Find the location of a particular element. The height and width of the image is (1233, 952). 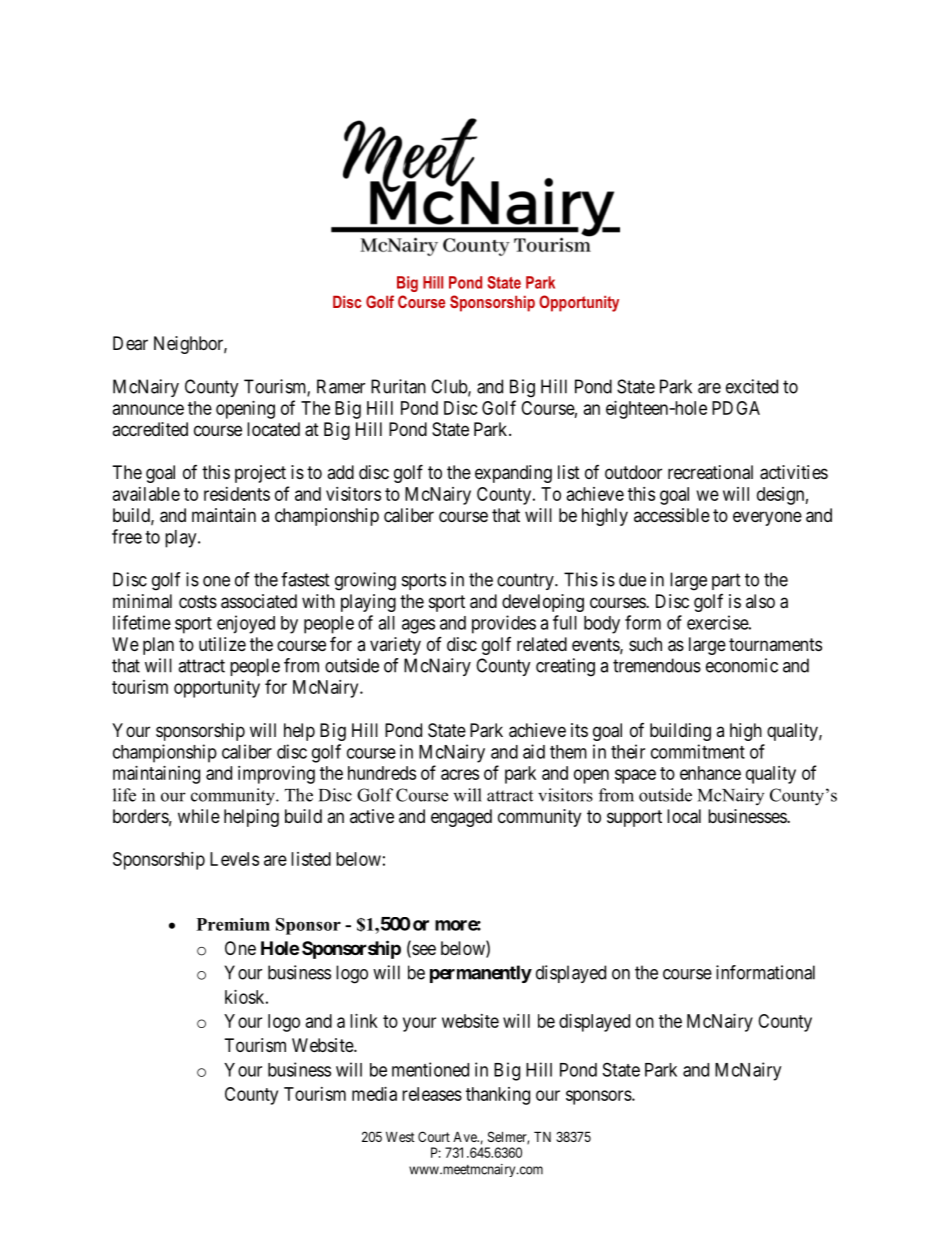

costs is located at coordinates (198, 601).
